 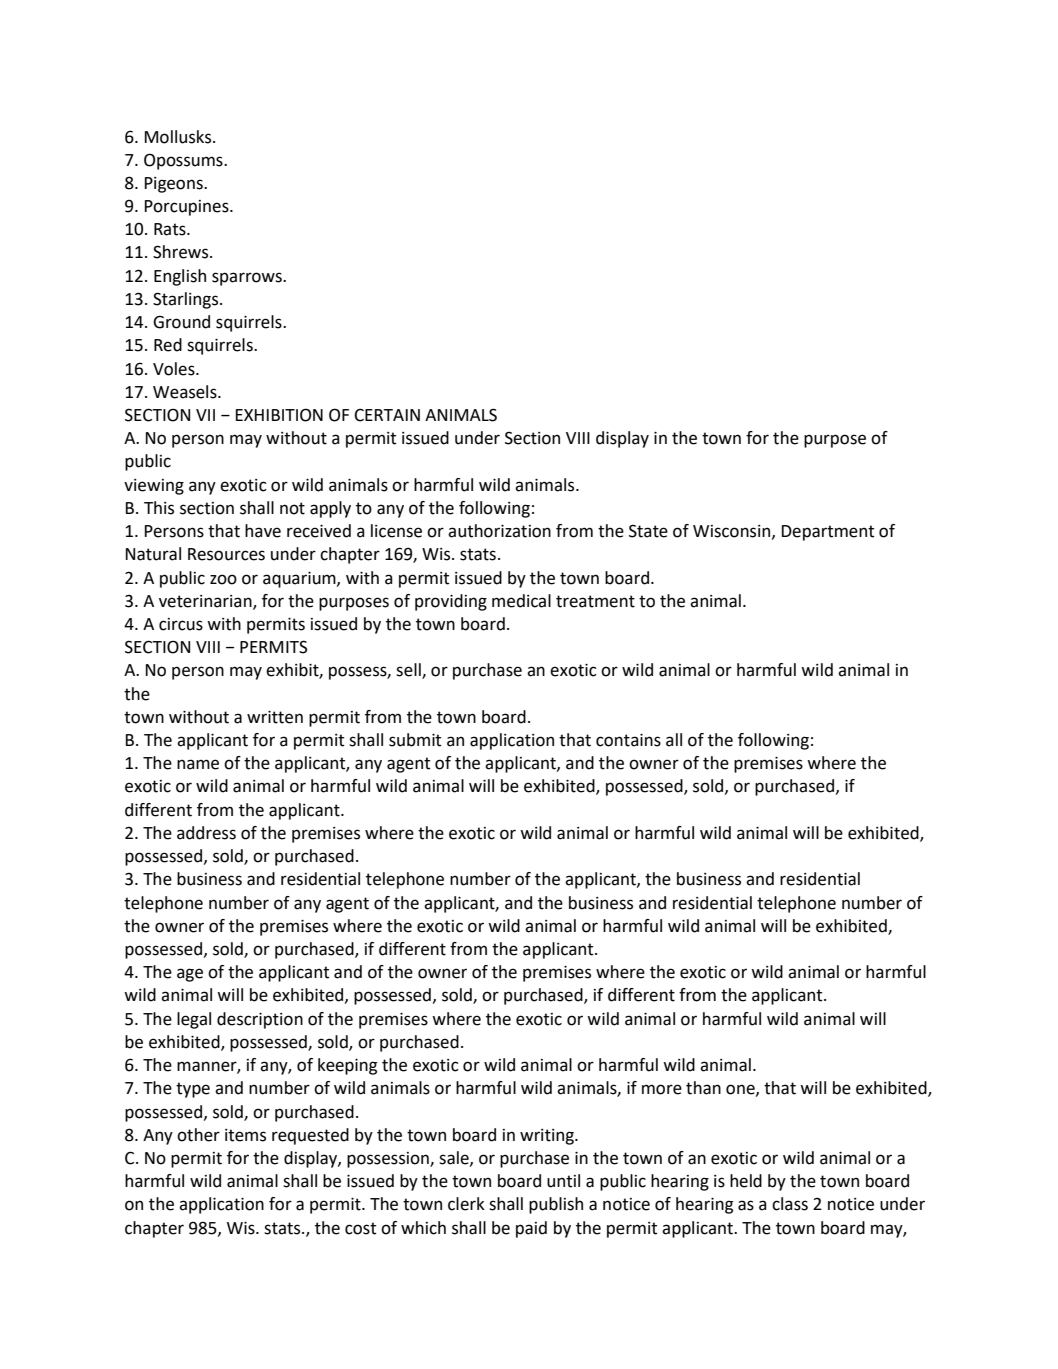 I want to click on than, so click(x=703, y=1088).
